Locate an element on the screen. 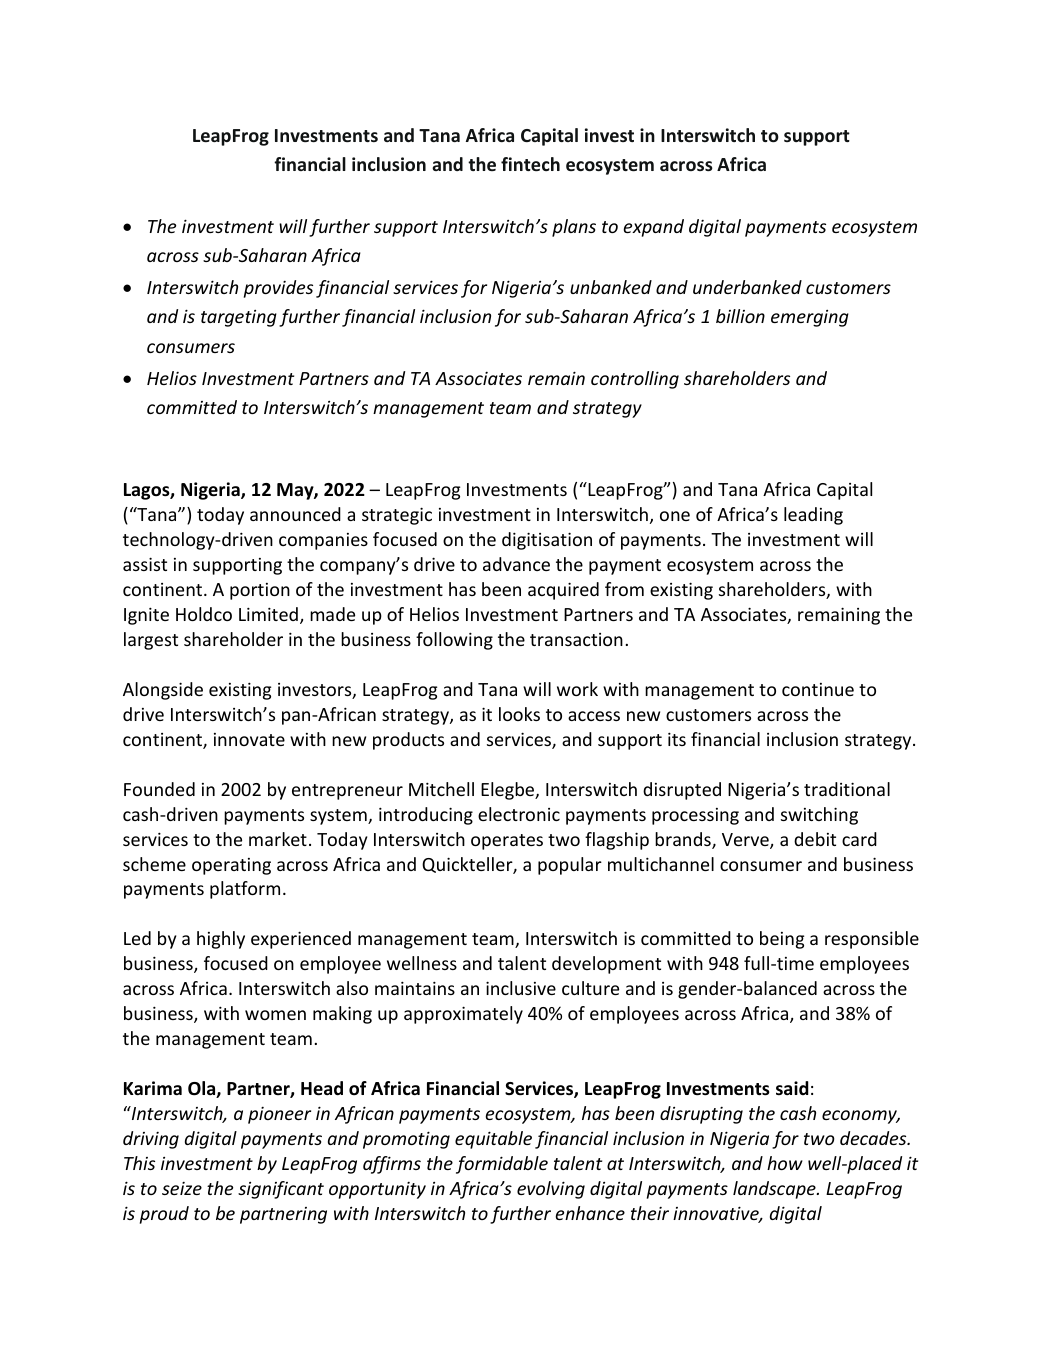  formidable is located at coordinates (502, 1165).
